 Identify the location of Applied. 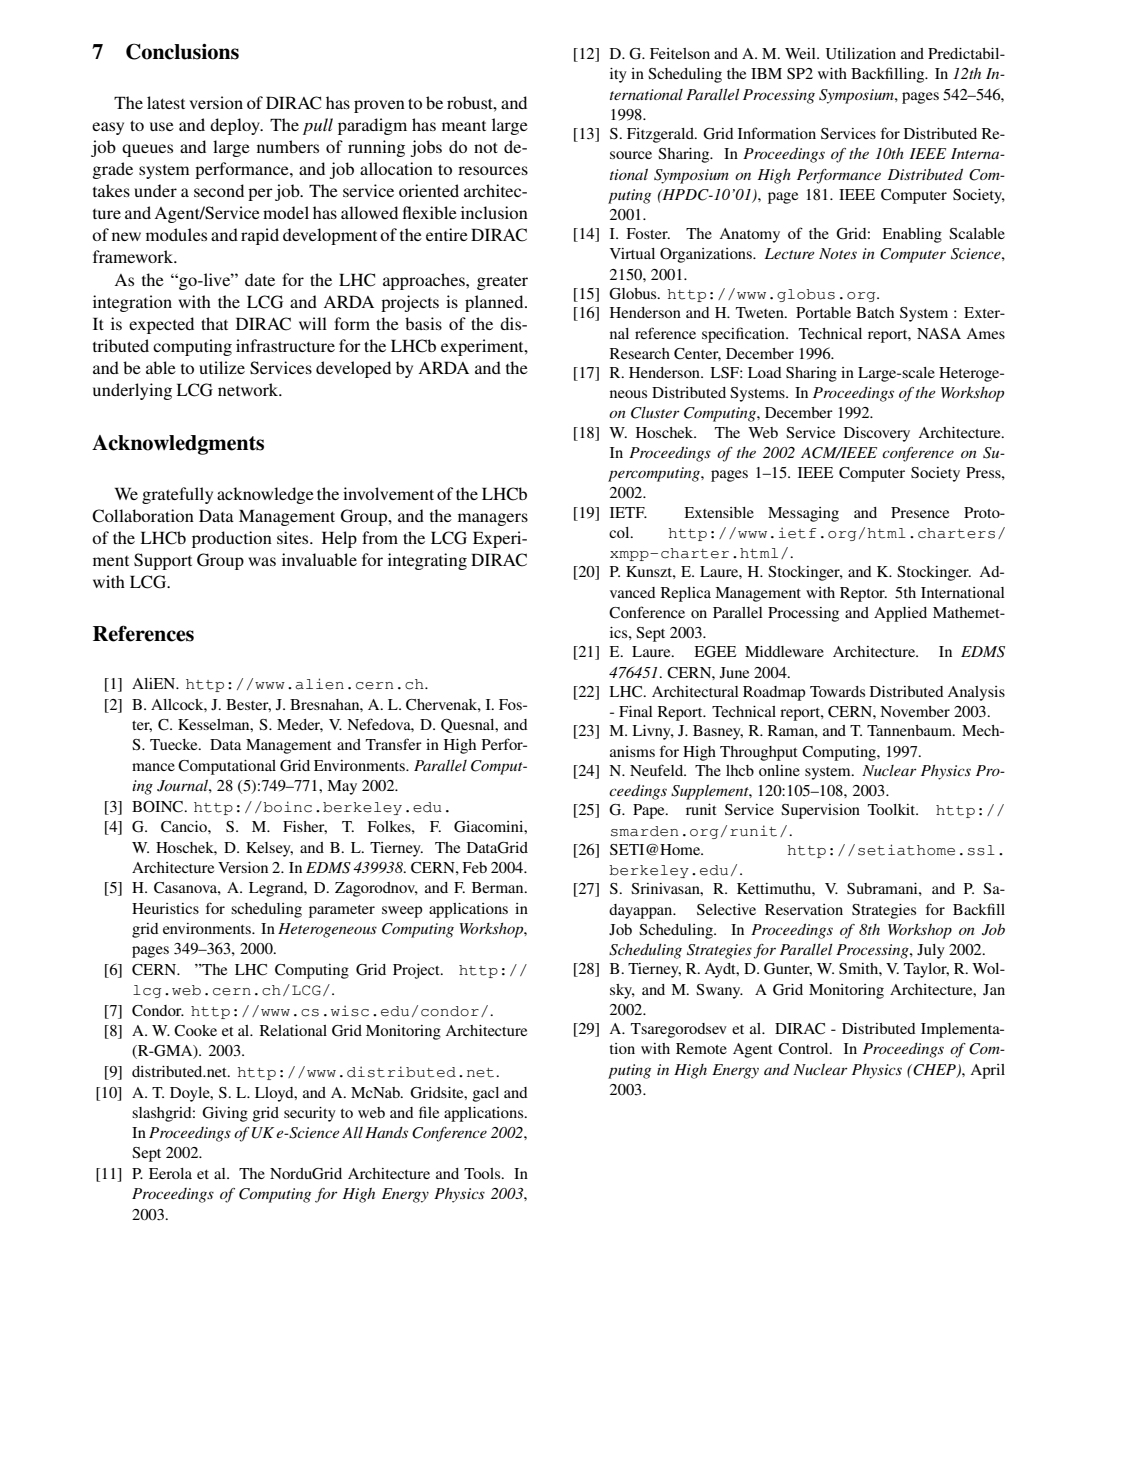
(900, 614).
